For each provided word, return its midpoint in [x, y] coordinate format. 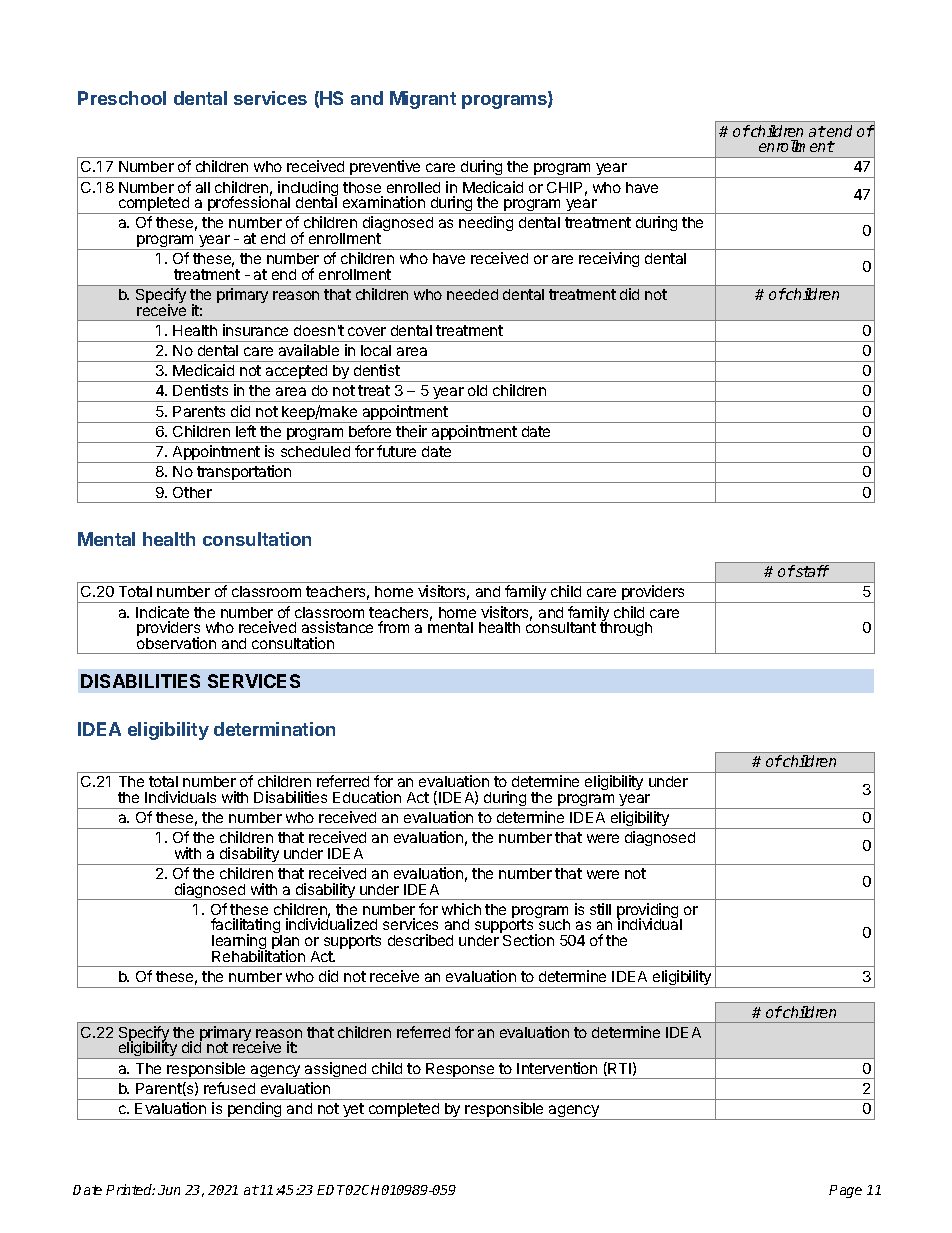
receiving [609, 259]
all [203, 187]
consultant [561, 626]
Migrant [423, 100]
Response [460, 1071]
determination [274, 729]
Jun [169, 1190]
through [626, 628]
